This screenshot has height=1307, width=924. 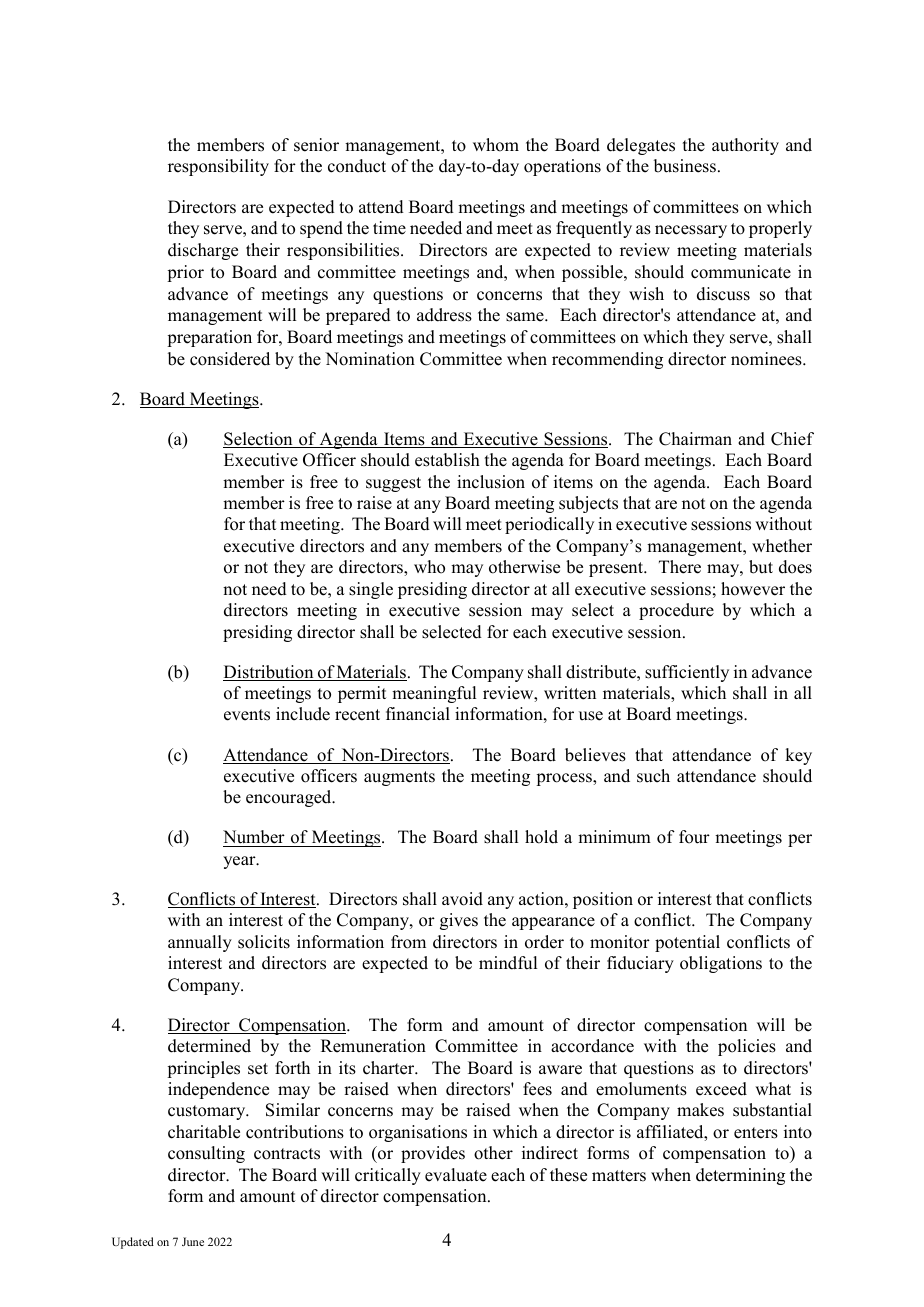 I want to click on June, so click(x=193, y=1241).
